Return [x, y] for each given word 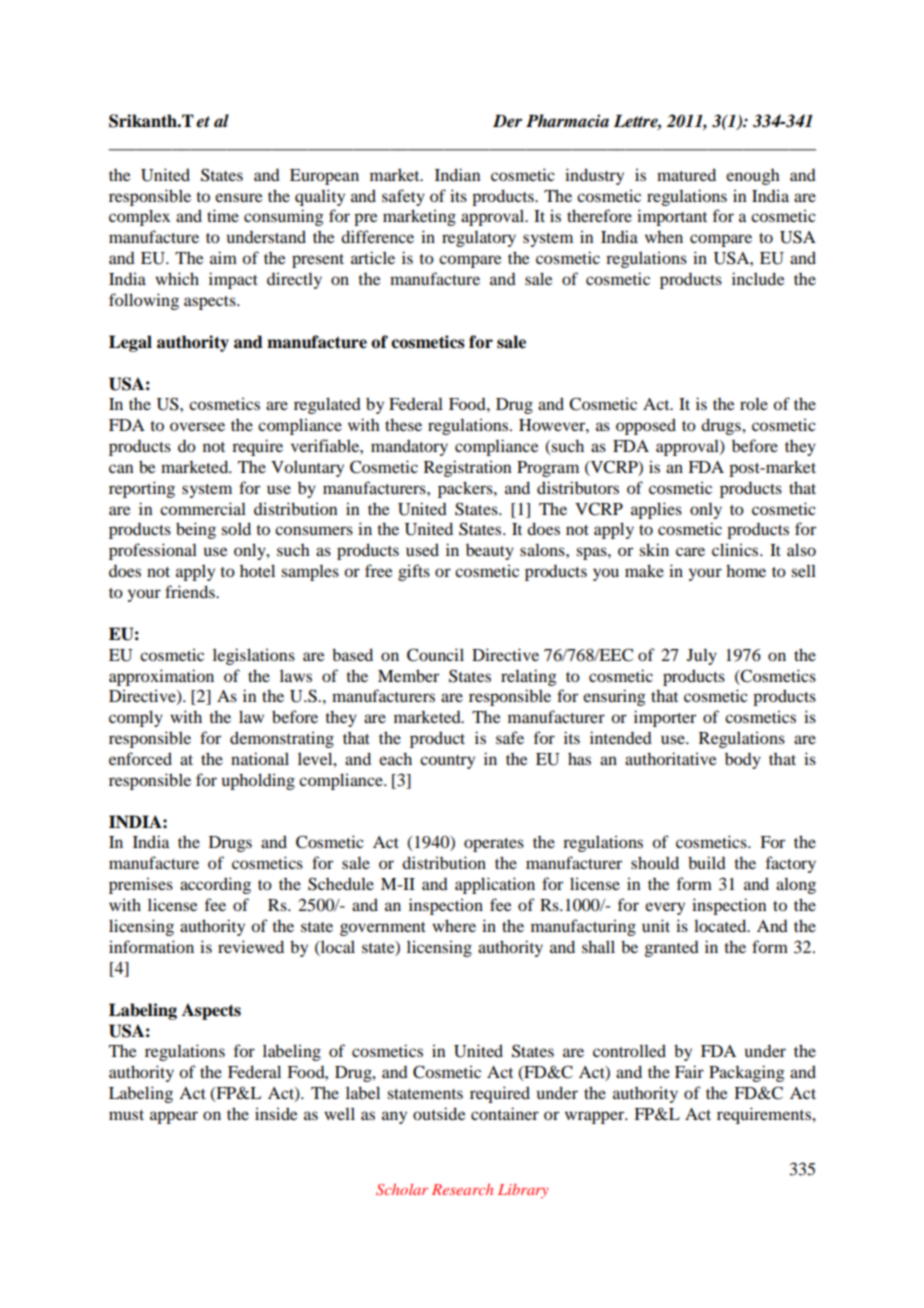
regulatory [479, 238]
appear [174, 1117]
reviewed [251, 946]
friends [191, 591]
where [454, 925]
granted [672, 949]
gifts [414, 572]
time [223, 215]
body [743, 761]
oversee [197, 426]
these [403, 424]
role [754, 403]
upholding [258, 781]
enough [753, 177]
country [447, 762]
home [746, 570]
